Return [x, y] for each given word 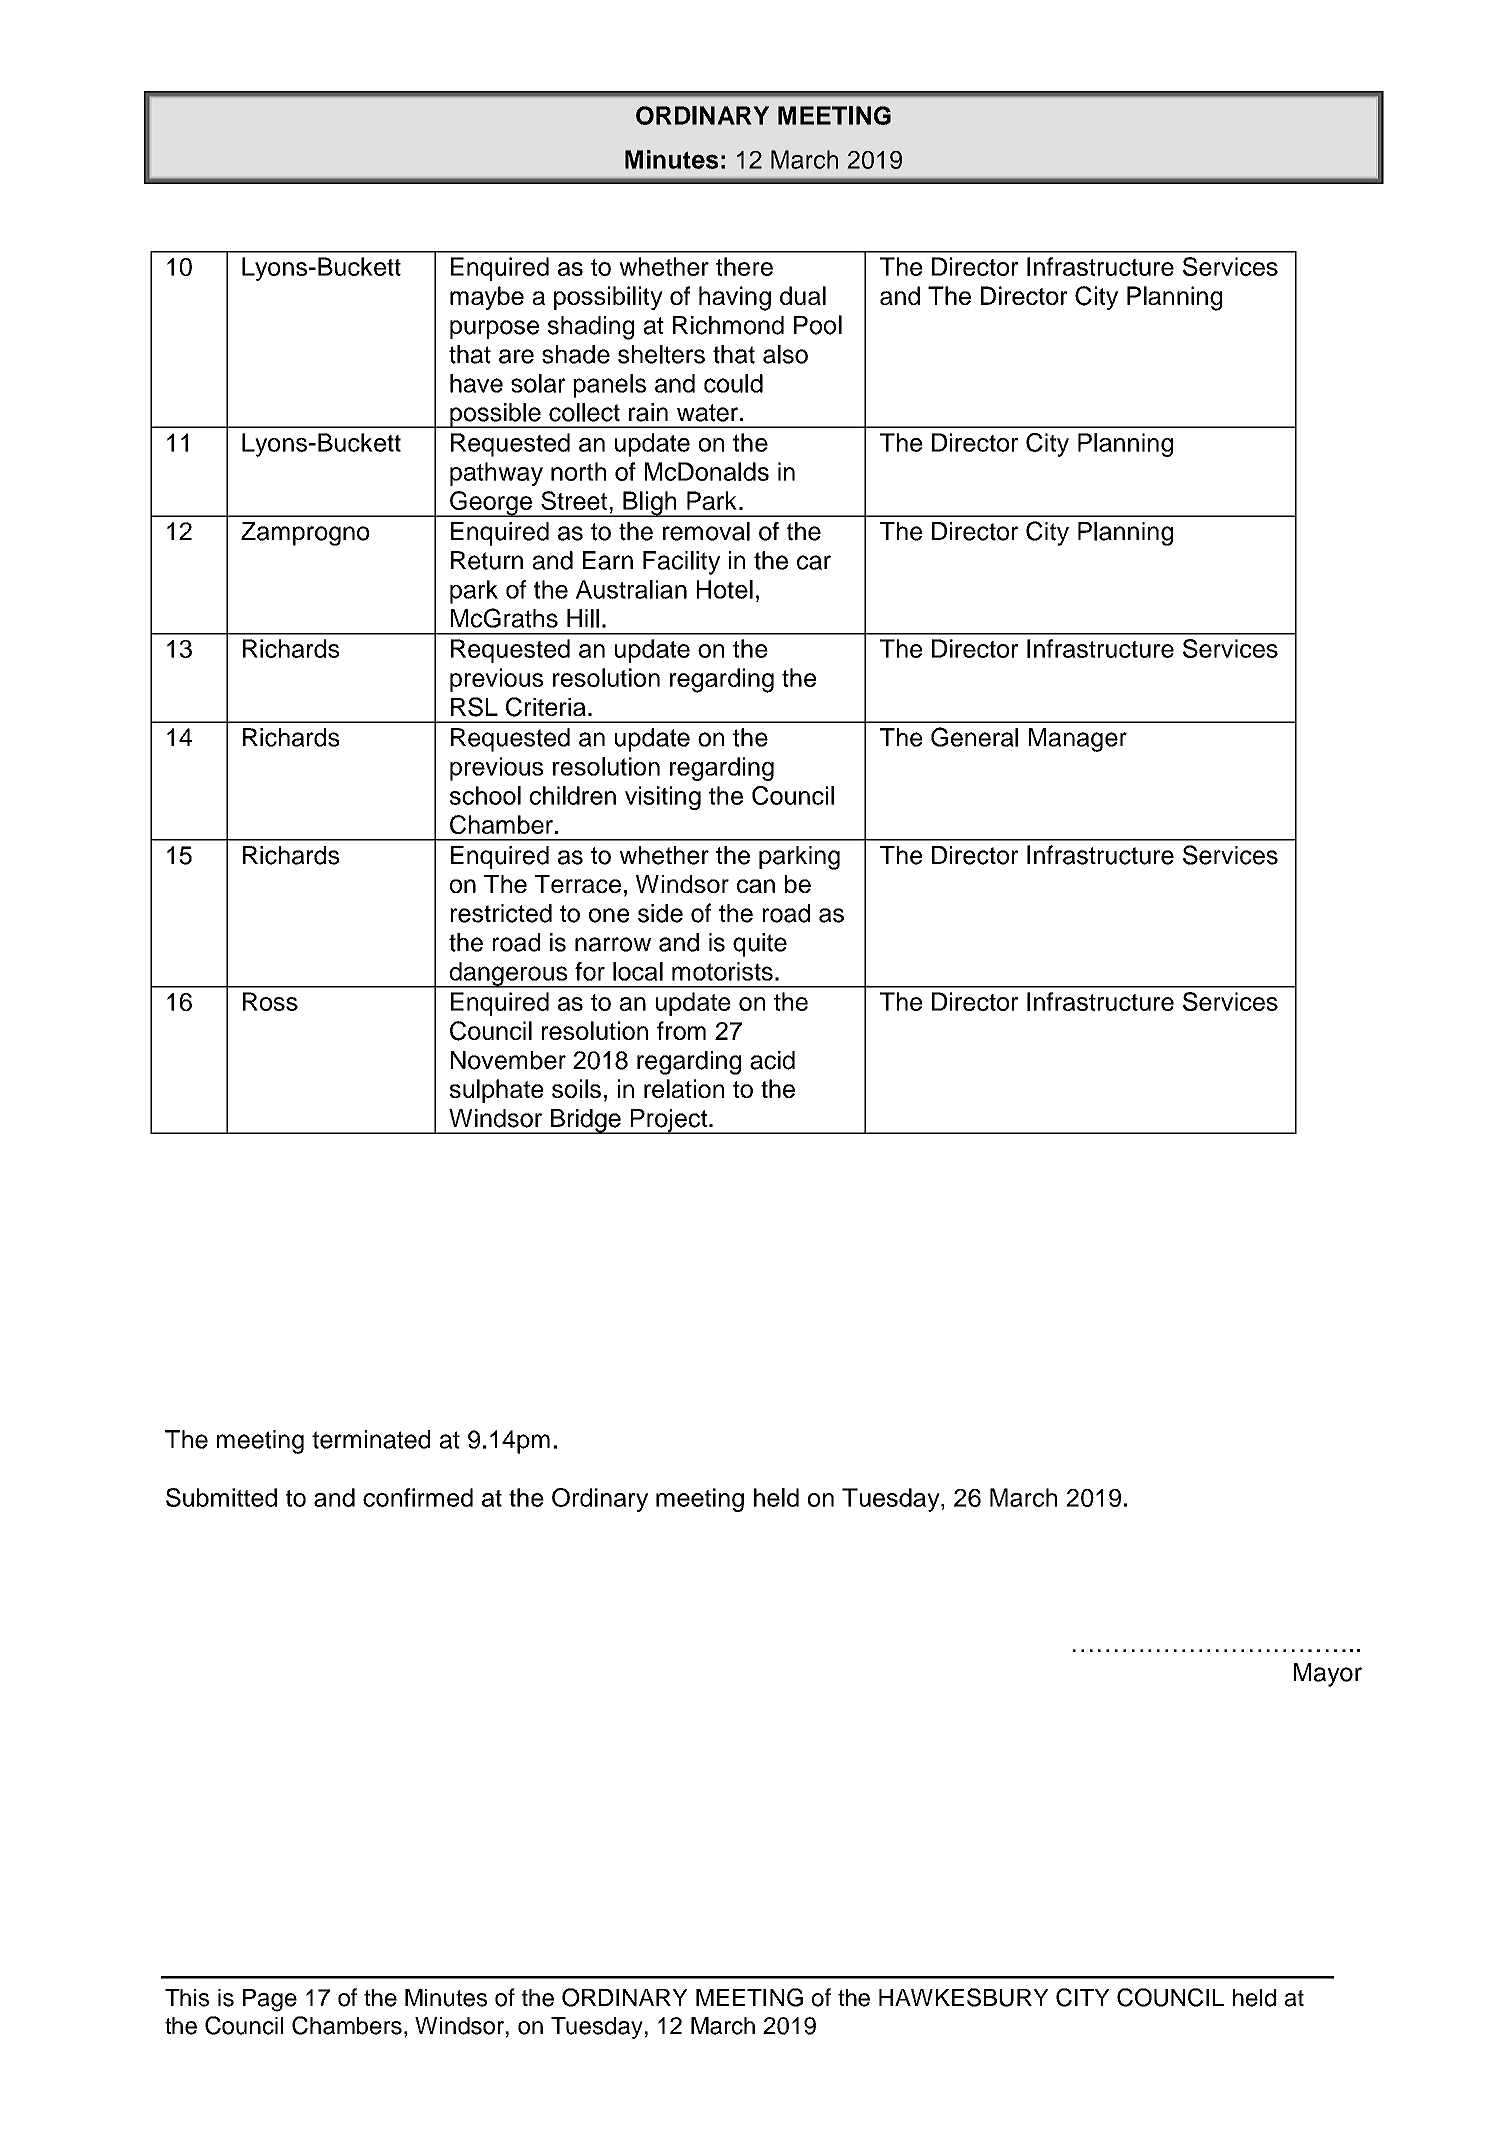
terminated [371, 1439]
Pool [818, 325]
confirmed [418, 1497]
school [485, 795]
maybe [487, 298]
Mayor [1328, 1675]
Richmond [728, 325]
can [756, 886]
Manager [1078, 740]
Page [270, 2000]
